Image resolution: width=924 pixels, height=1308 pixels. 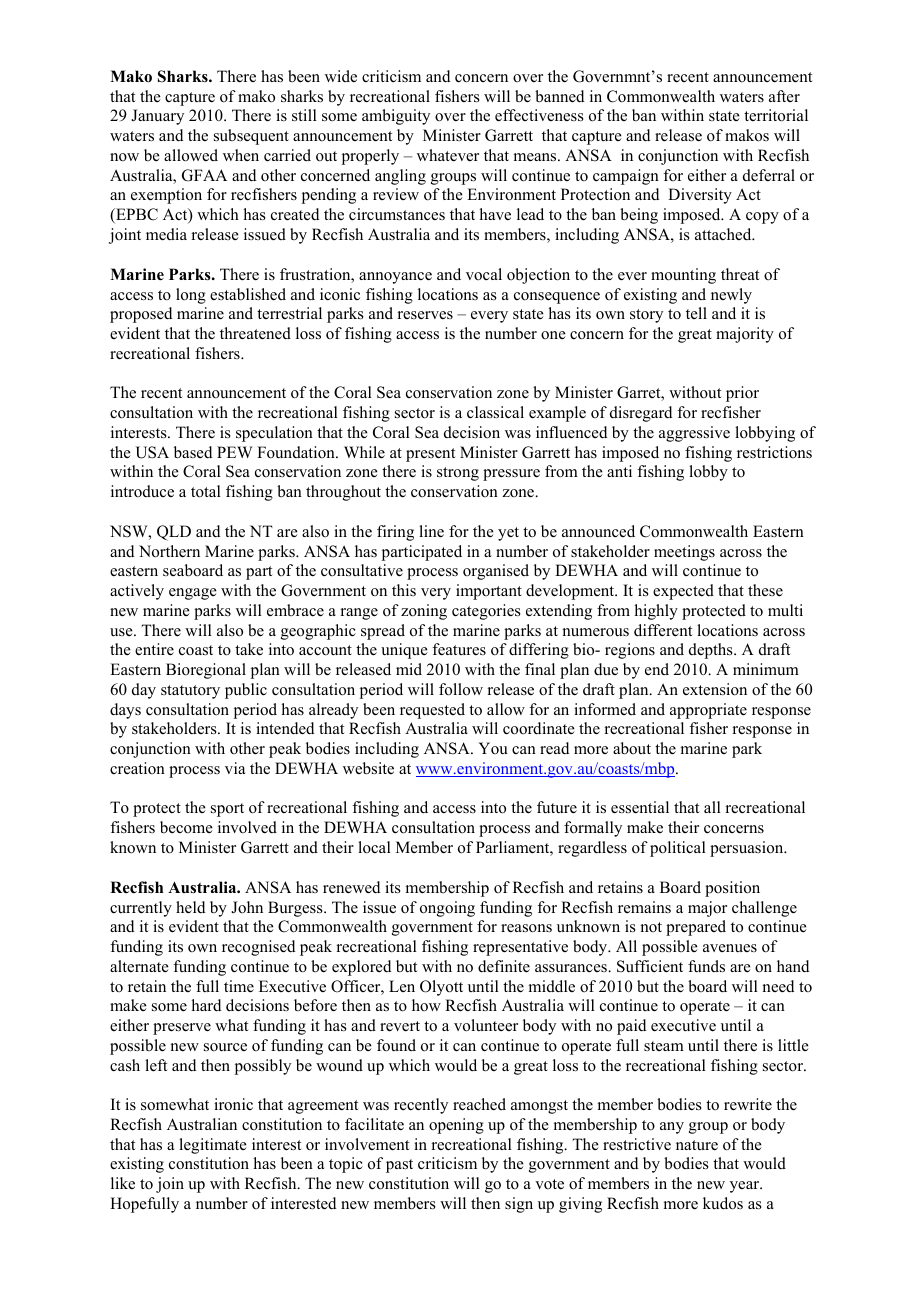 What do you see at coordinates (213, 1146) in the screenshot?
I see `legitimate` at bounding box center [213, 1146].
